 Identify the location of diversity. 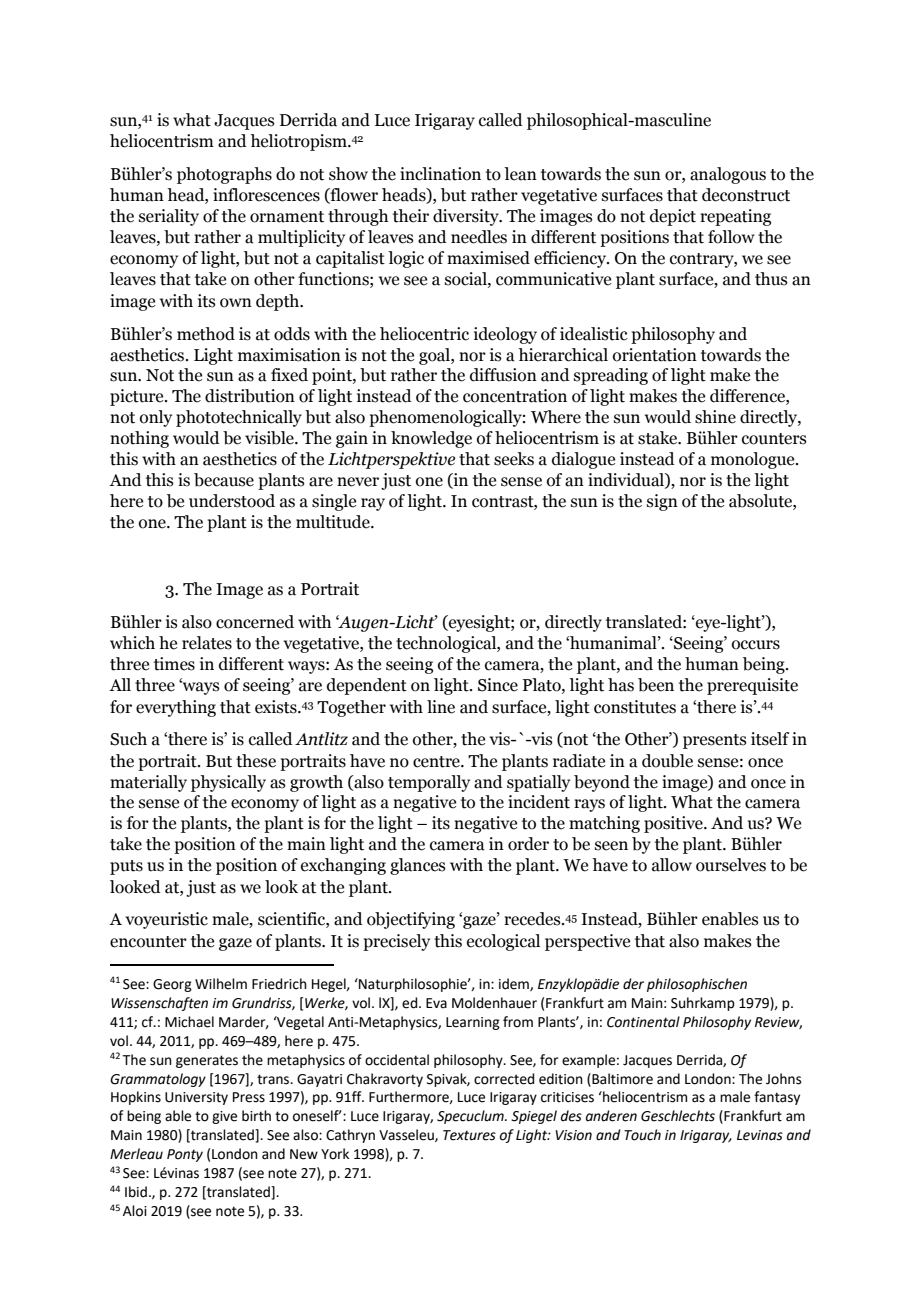
(467, 217).
